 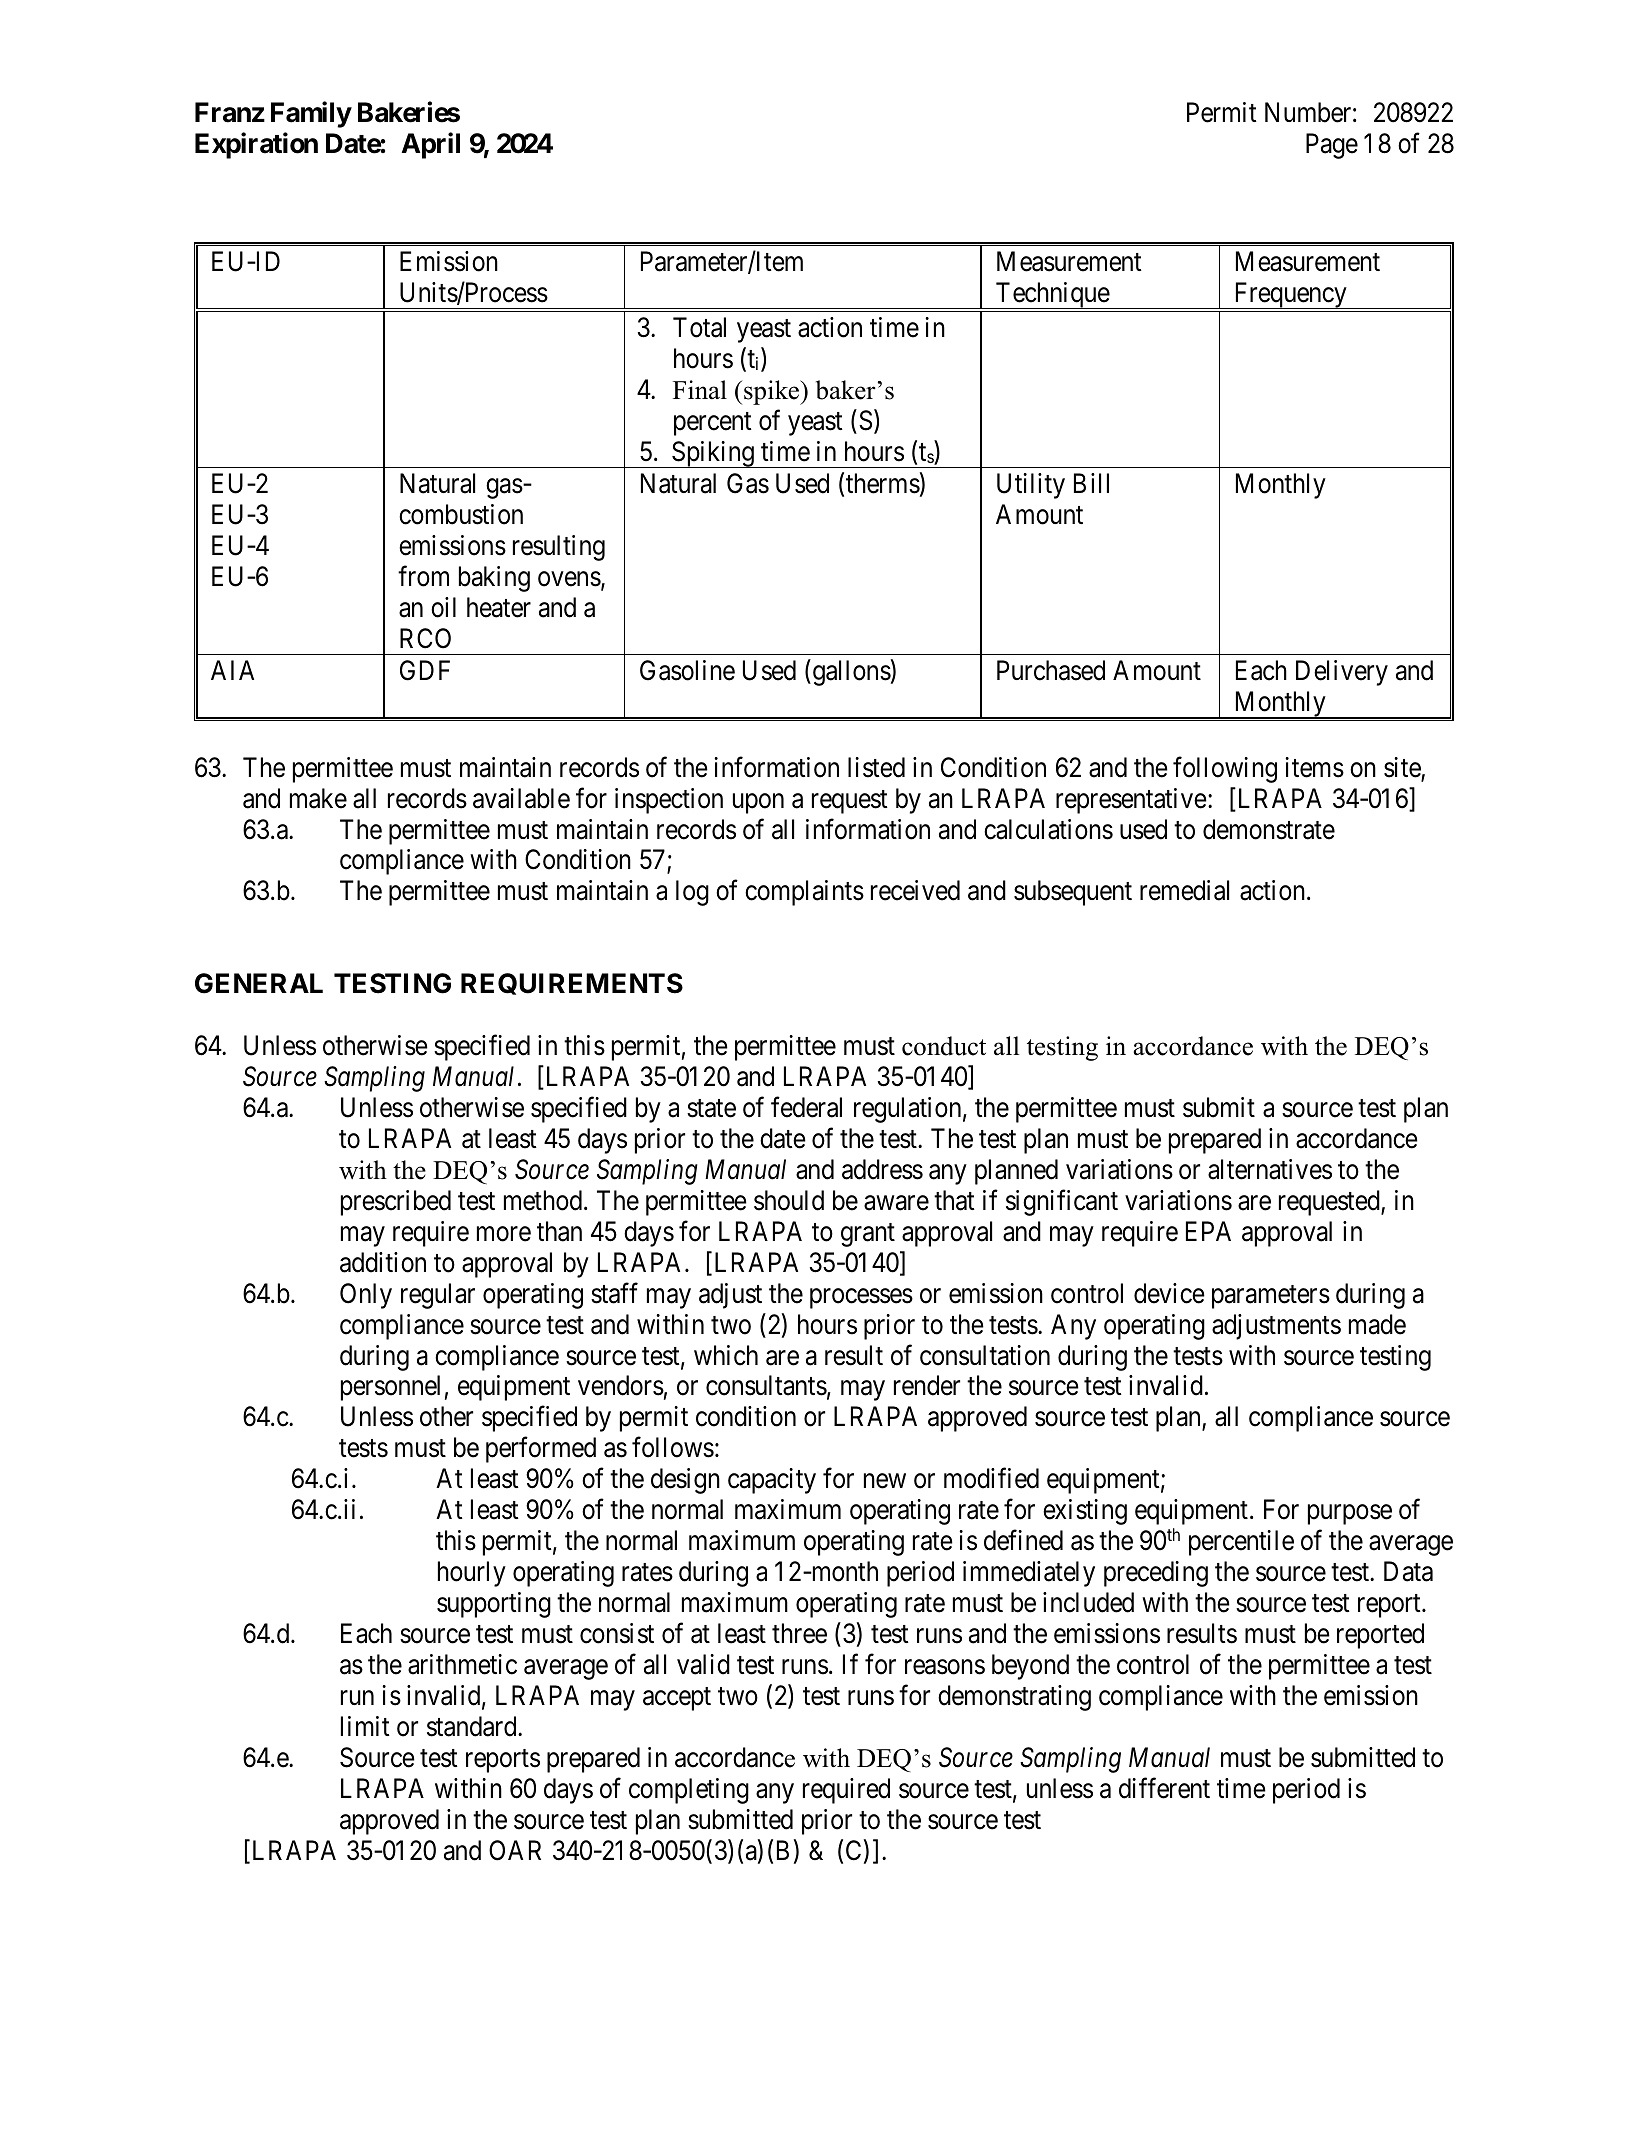 What do you see at coordinates (699, 327) in the document?
I see `Total` at bounding box center [699, 327].
